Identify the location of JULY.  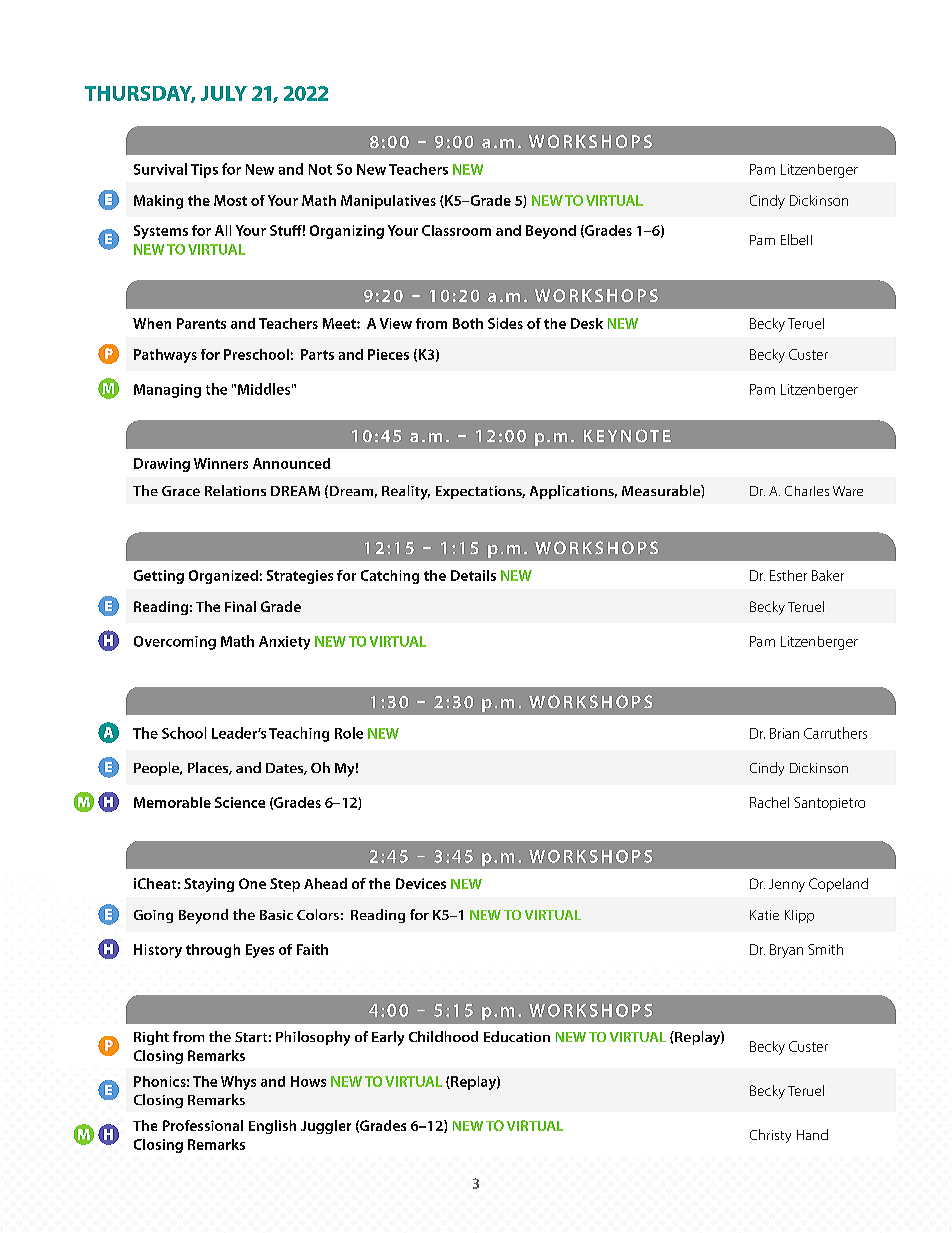
(224, 93).
